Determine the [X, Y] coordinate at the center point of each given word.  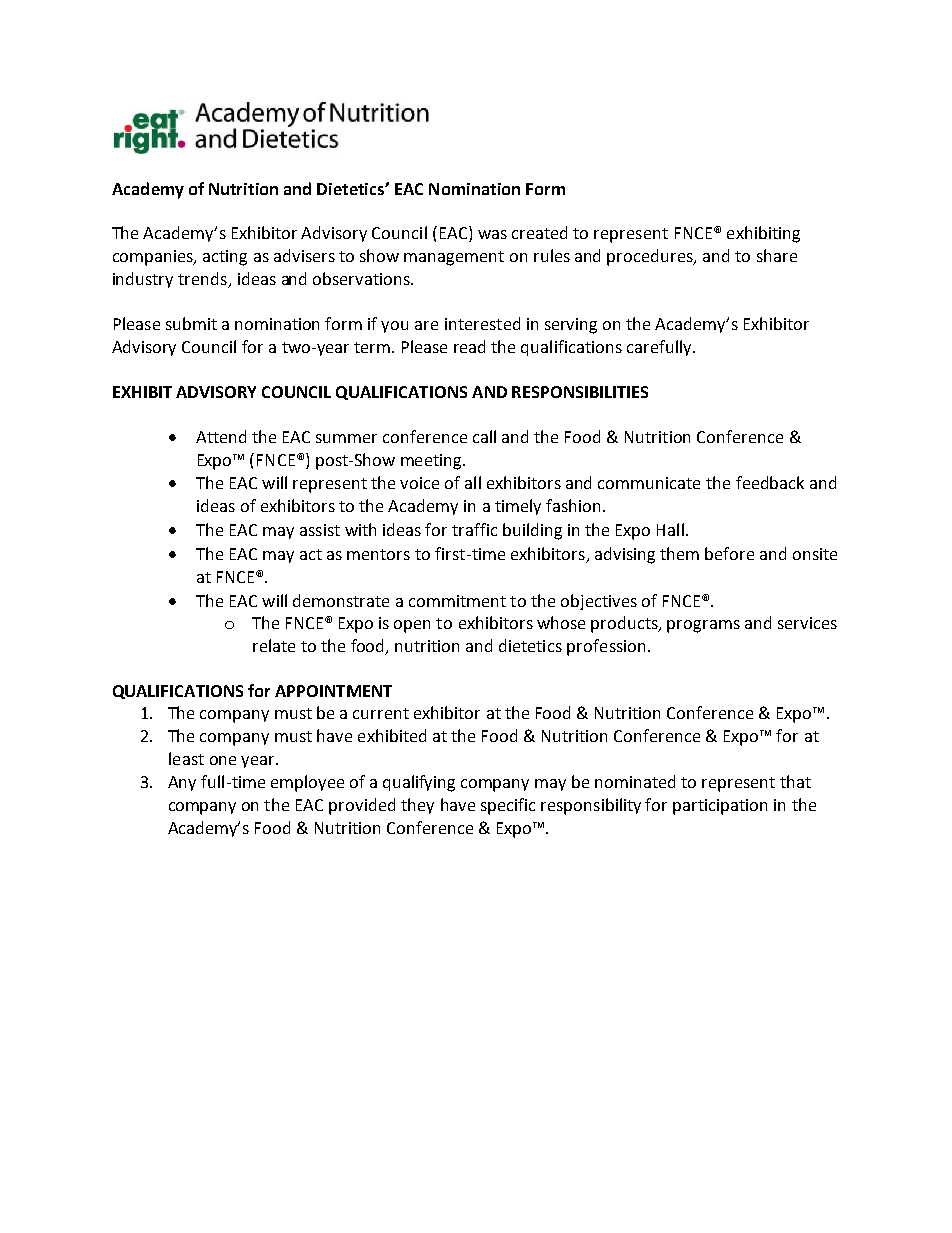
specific [508, 806]
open [412, 626]
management [454, 258]
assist [320, 530]
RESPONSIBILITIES [580, 392]
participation [720, 807]
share [777, 255]
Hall [672, 529]
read [469, 346]
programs [703, 626]
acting [225, 258]
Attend [221, 436]
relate [274, 645]
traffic [474, 529]
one [223, 760]
